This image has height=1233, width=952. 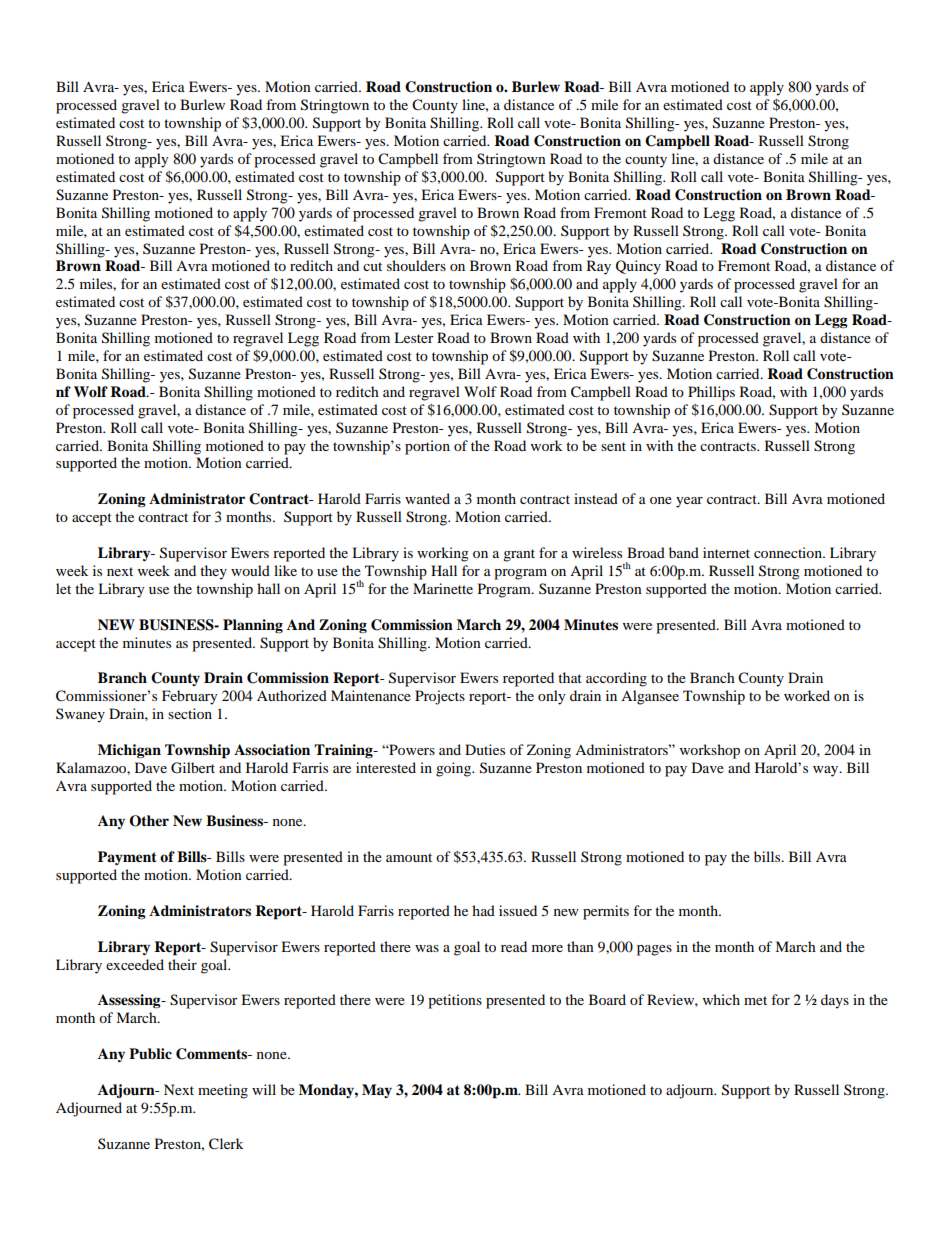 I want to click on cut, so click(x=372, y=266).
